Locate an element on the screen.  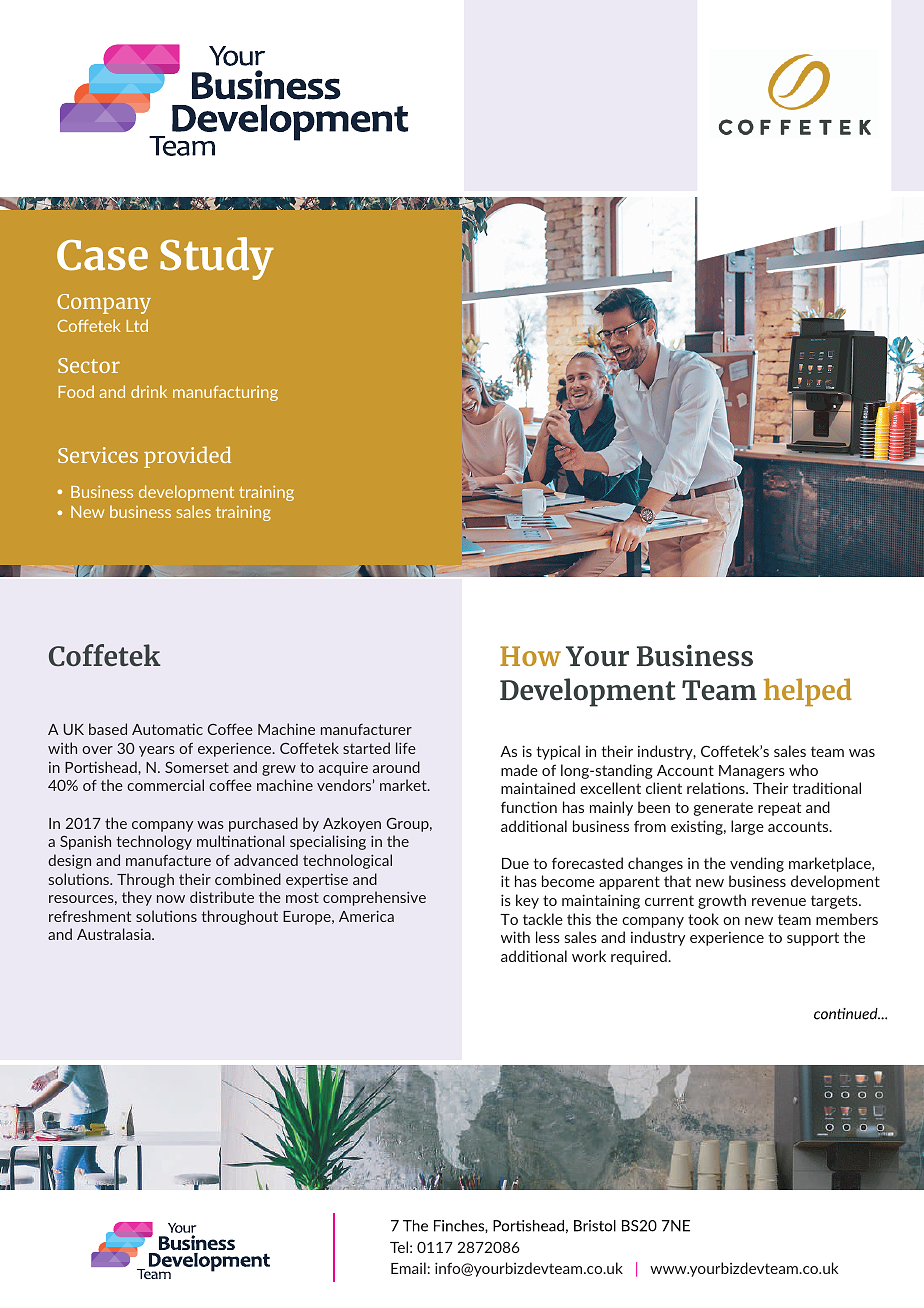
required is located at coordinates (640, 957).
